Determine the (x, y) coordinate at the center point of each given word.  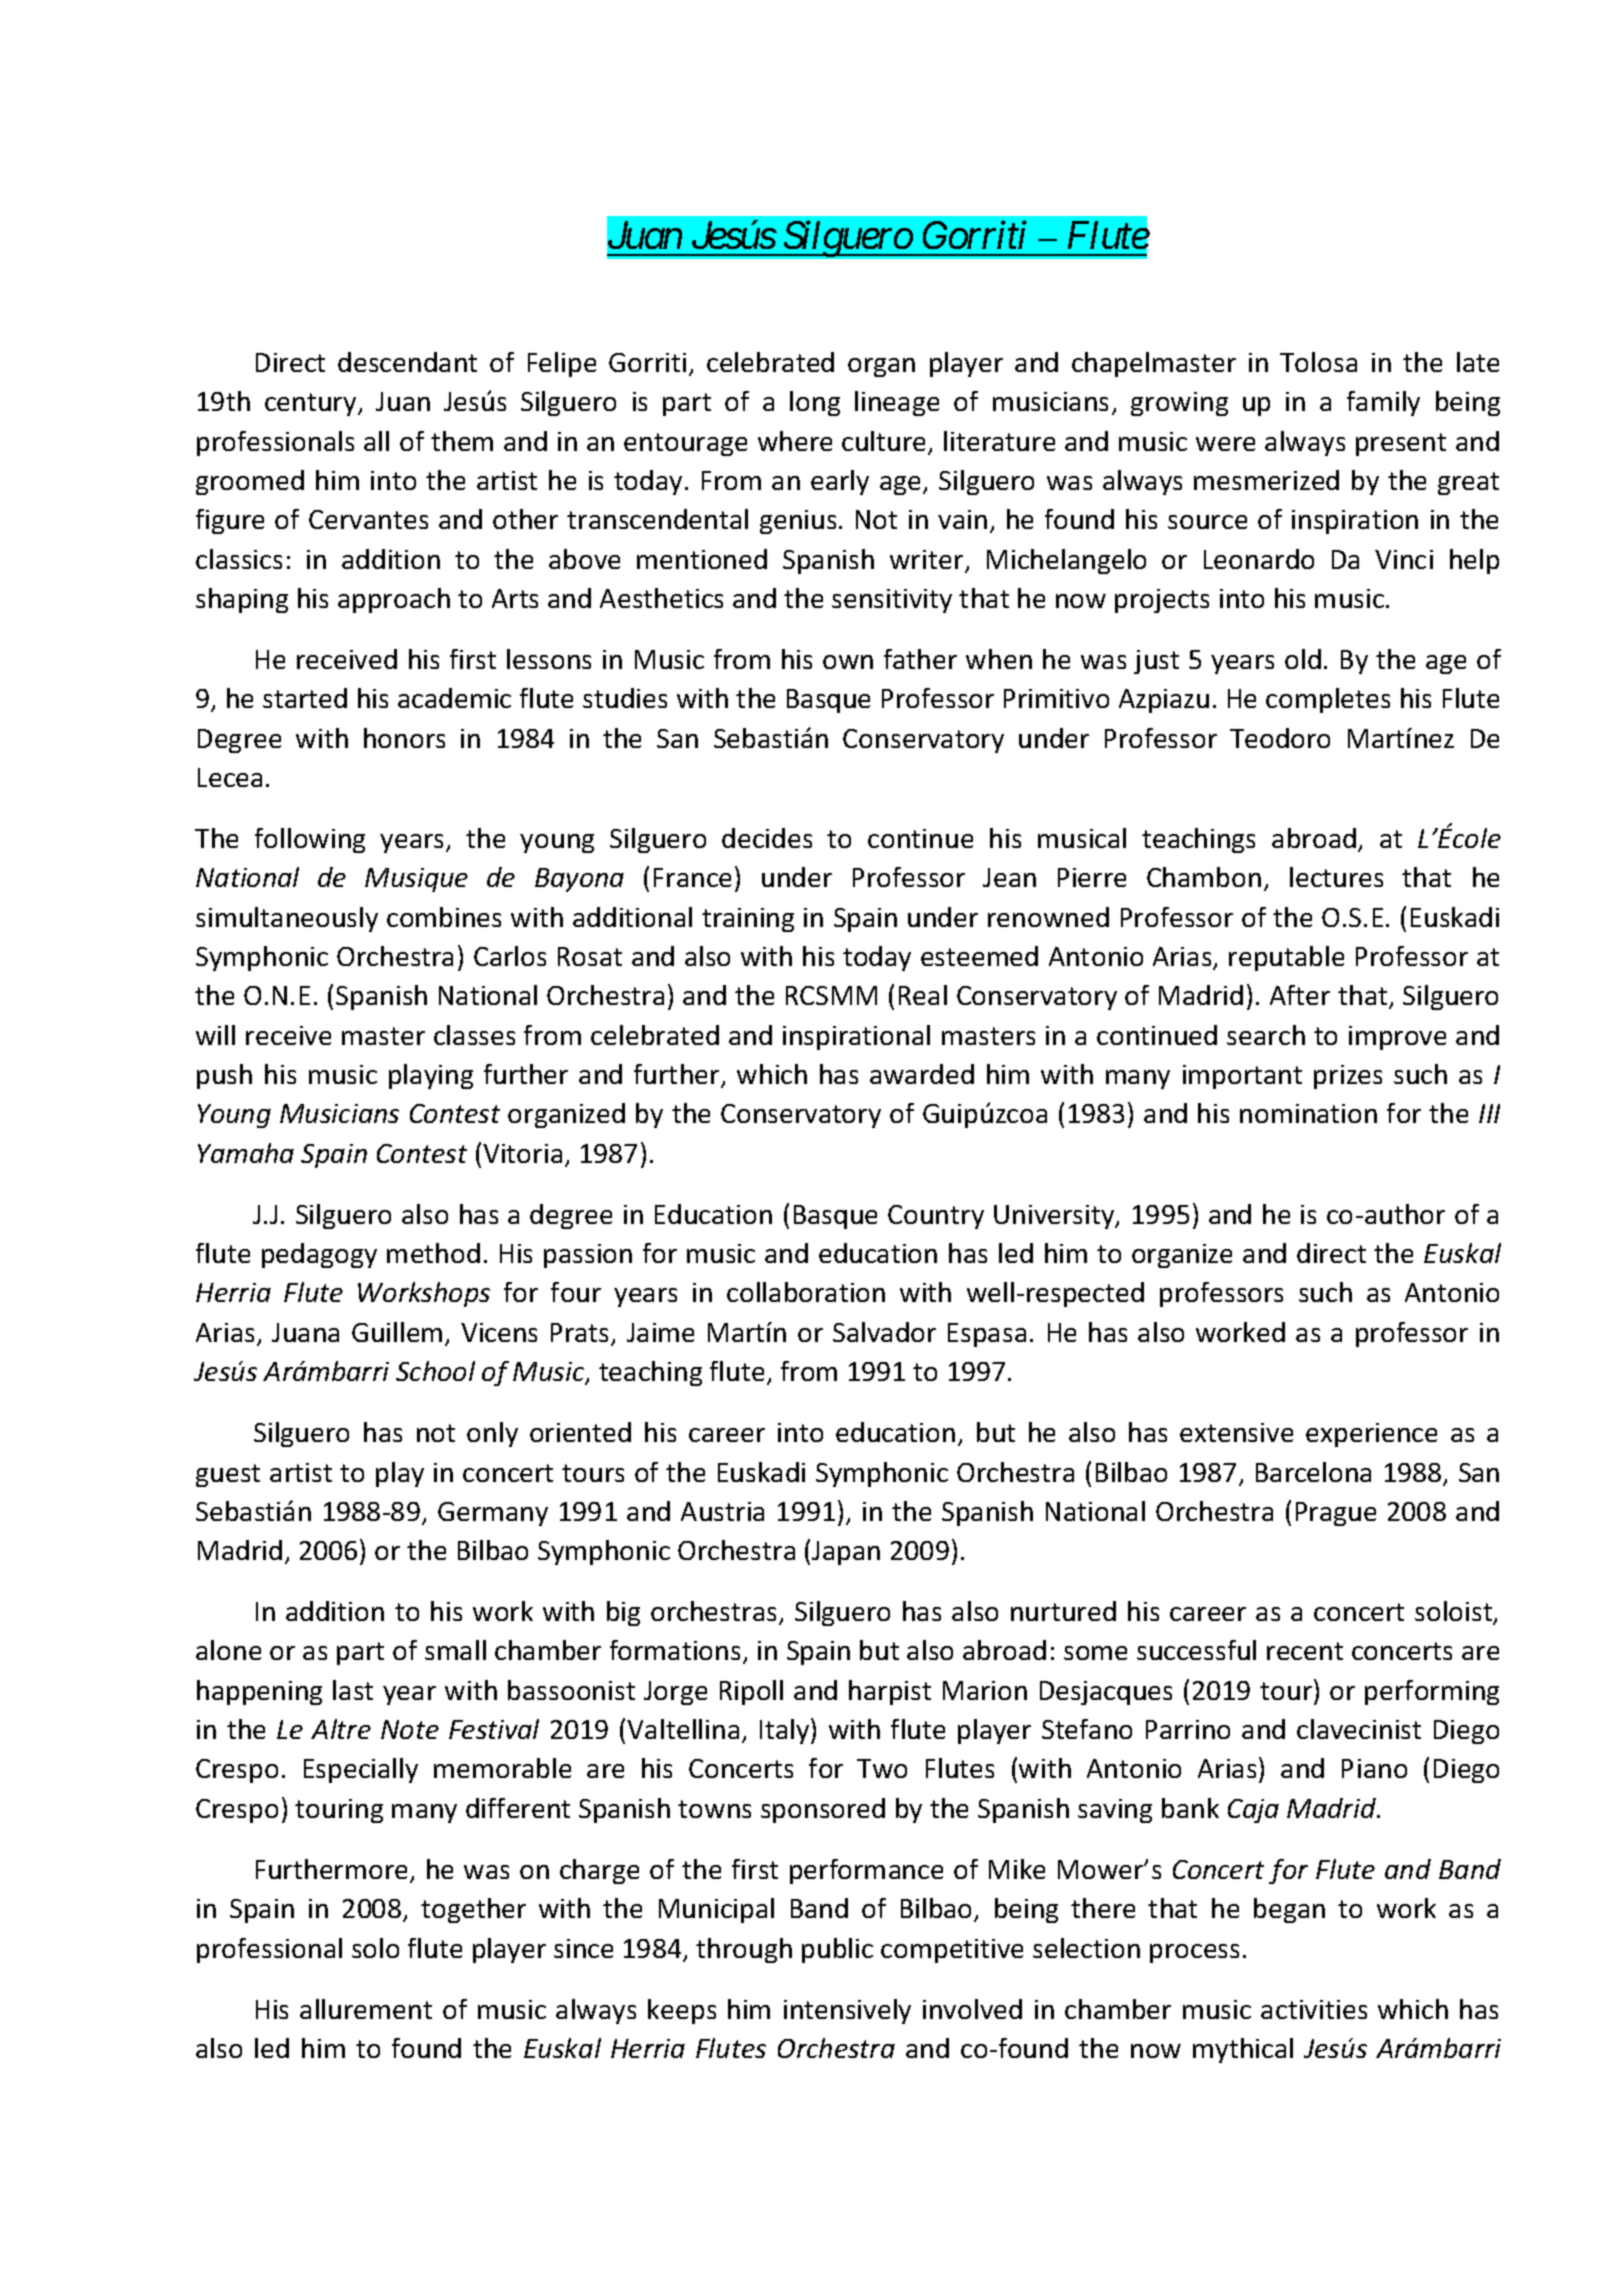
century (312, 404)
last (353, 1690)
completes (1328, 700)
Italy (786, 1731)
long (815, 403)
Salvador (884, 1332)
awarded (922, 1074)
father (920, 659)
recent (1305, 1651)
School (435, 1371)
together (473, 1910)
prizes (1348, 1077)
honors (404, 738)
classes (474, 1035)
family (1383, 403)
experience (1371, 1435)
